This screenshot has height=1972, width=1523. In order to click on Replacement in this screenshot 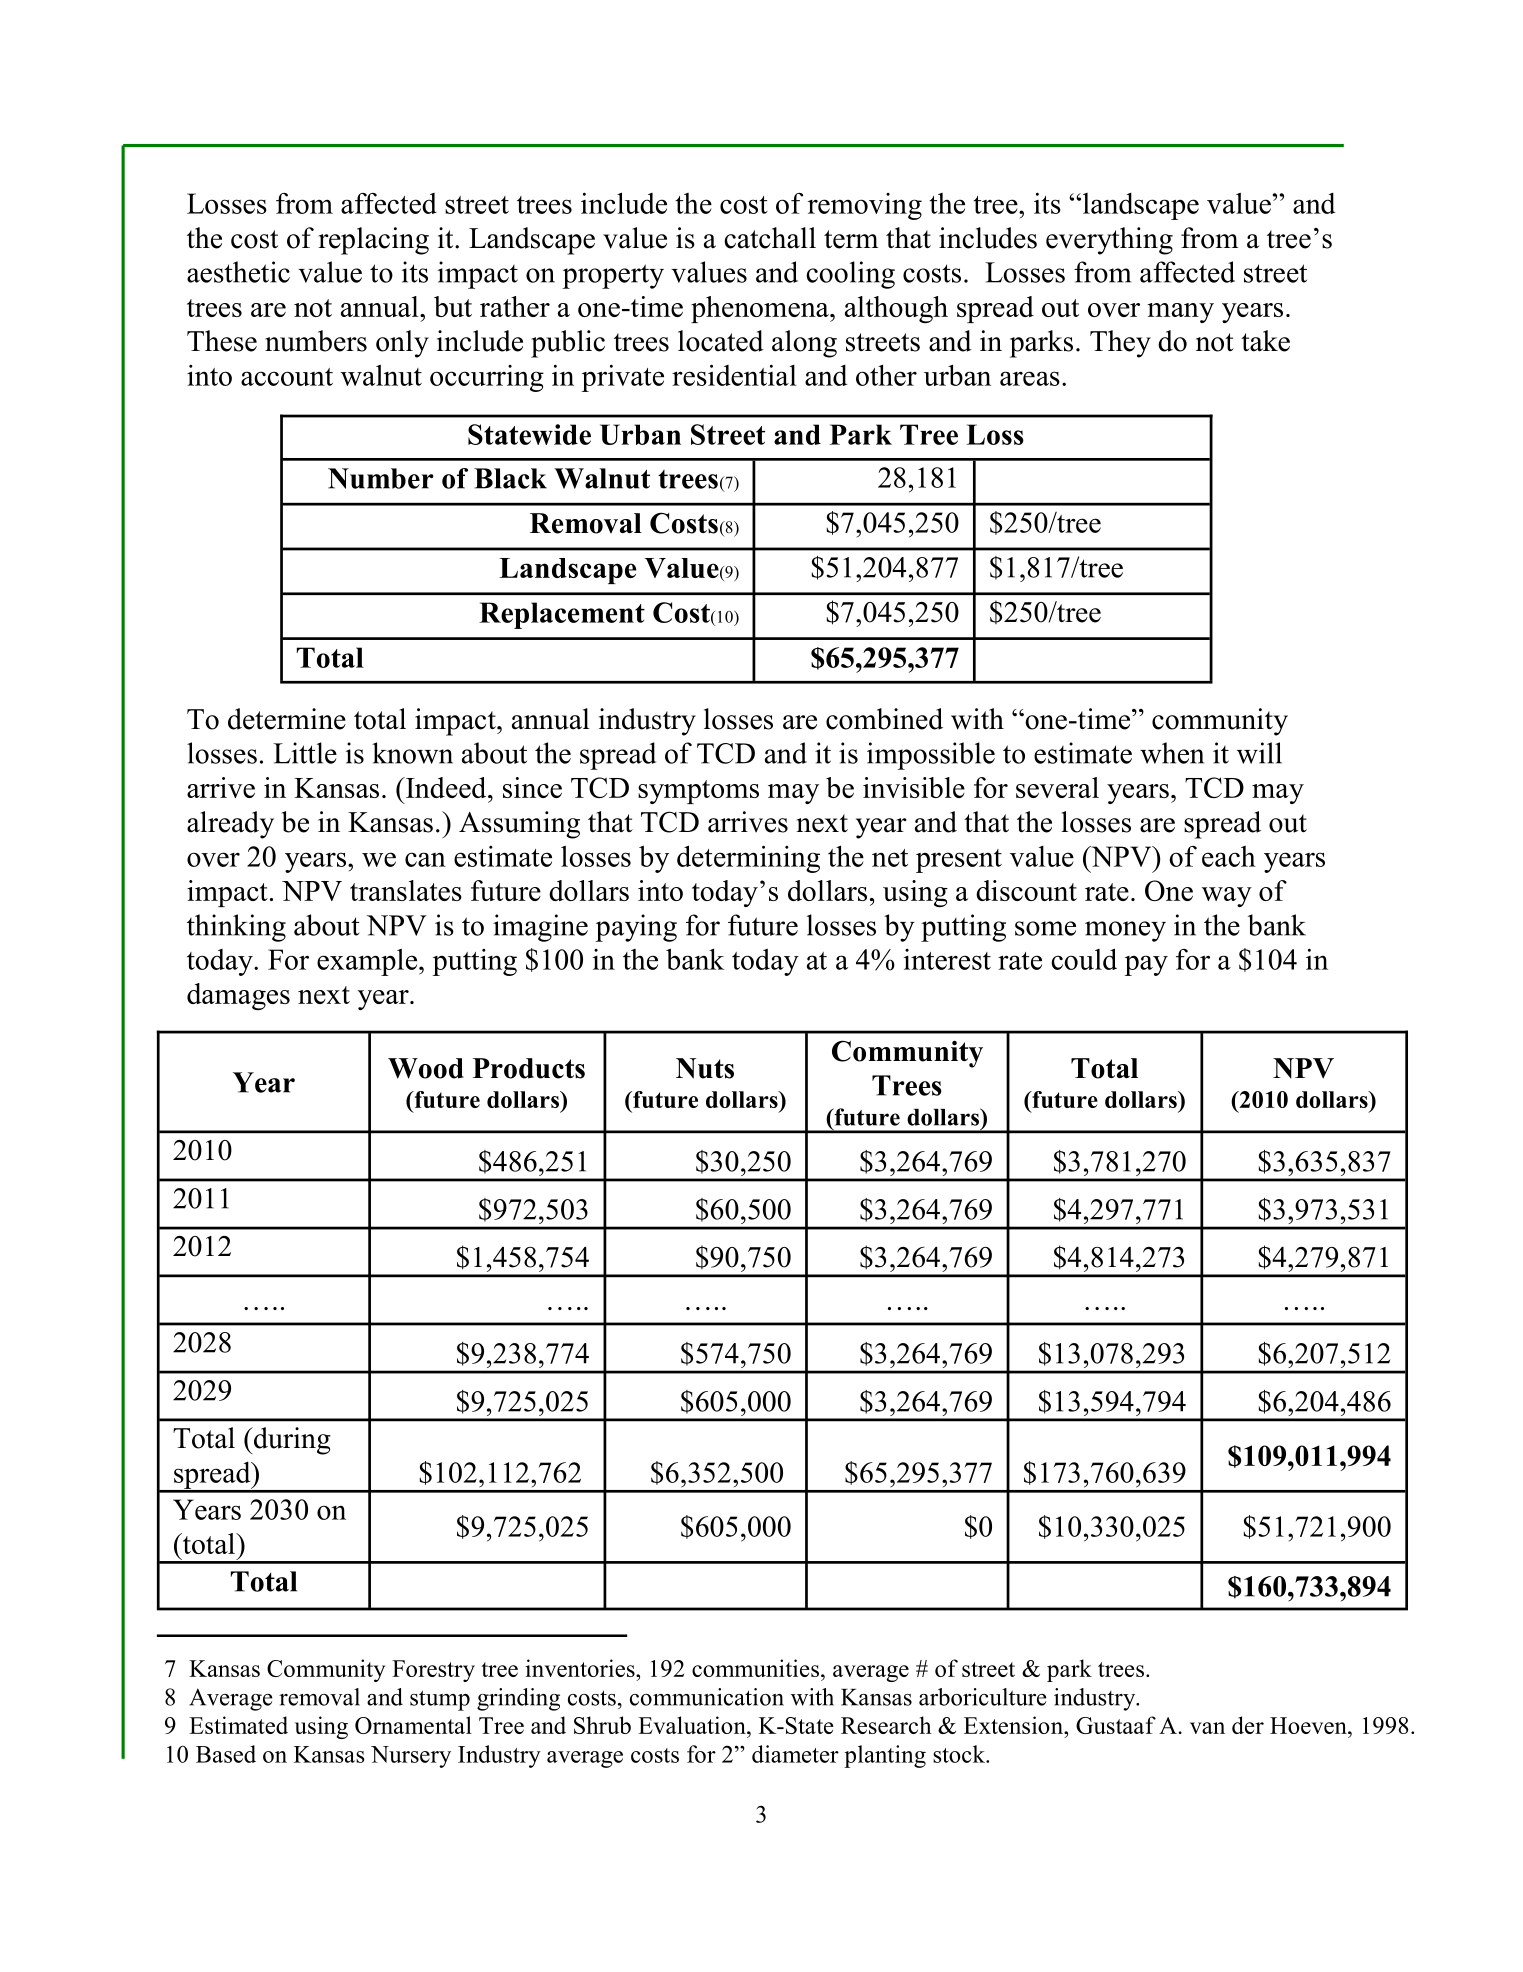, I will do `click(562, 615)`.
